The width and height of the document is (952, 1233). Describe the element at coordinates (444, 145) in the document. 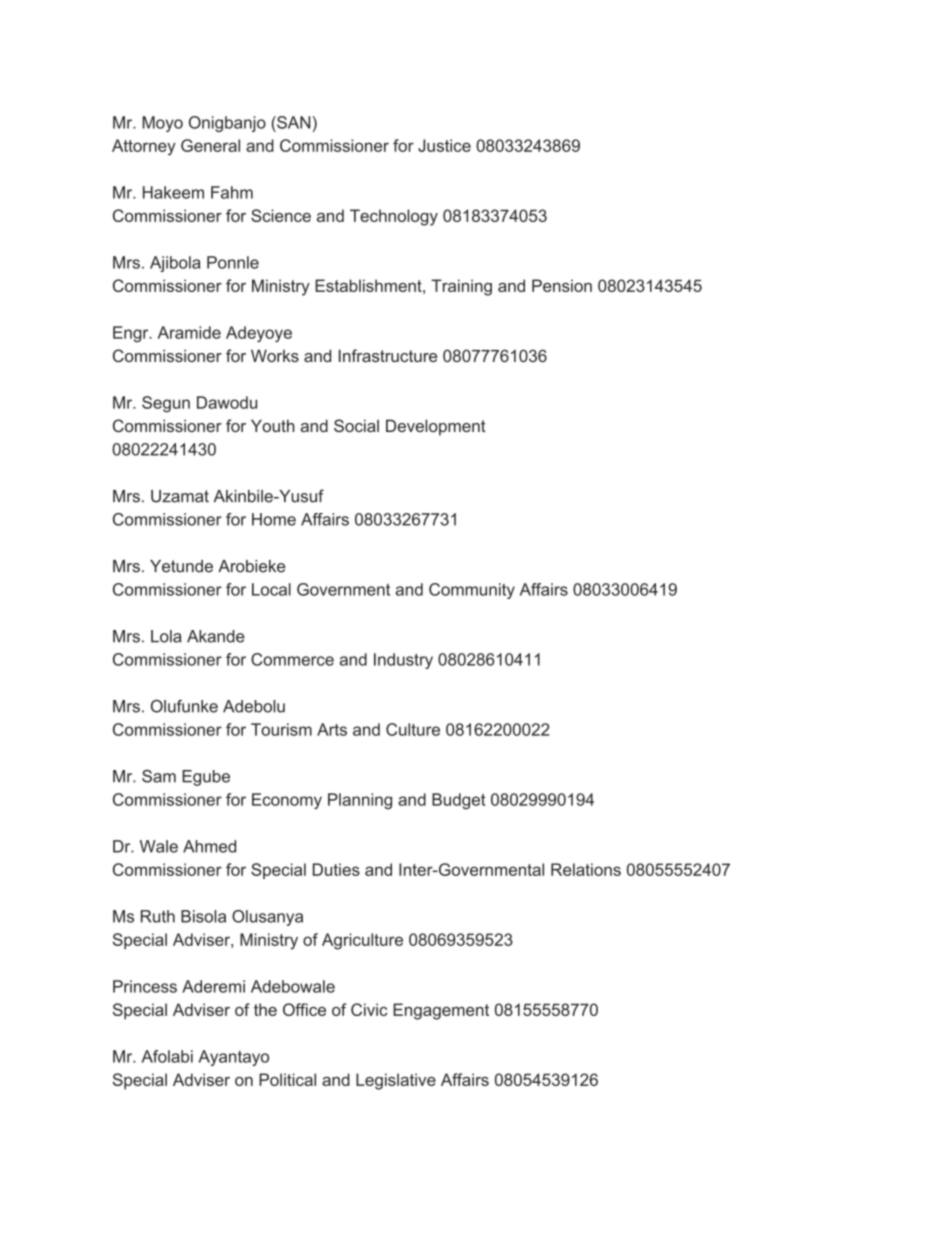

I see `Justice` at that location.
